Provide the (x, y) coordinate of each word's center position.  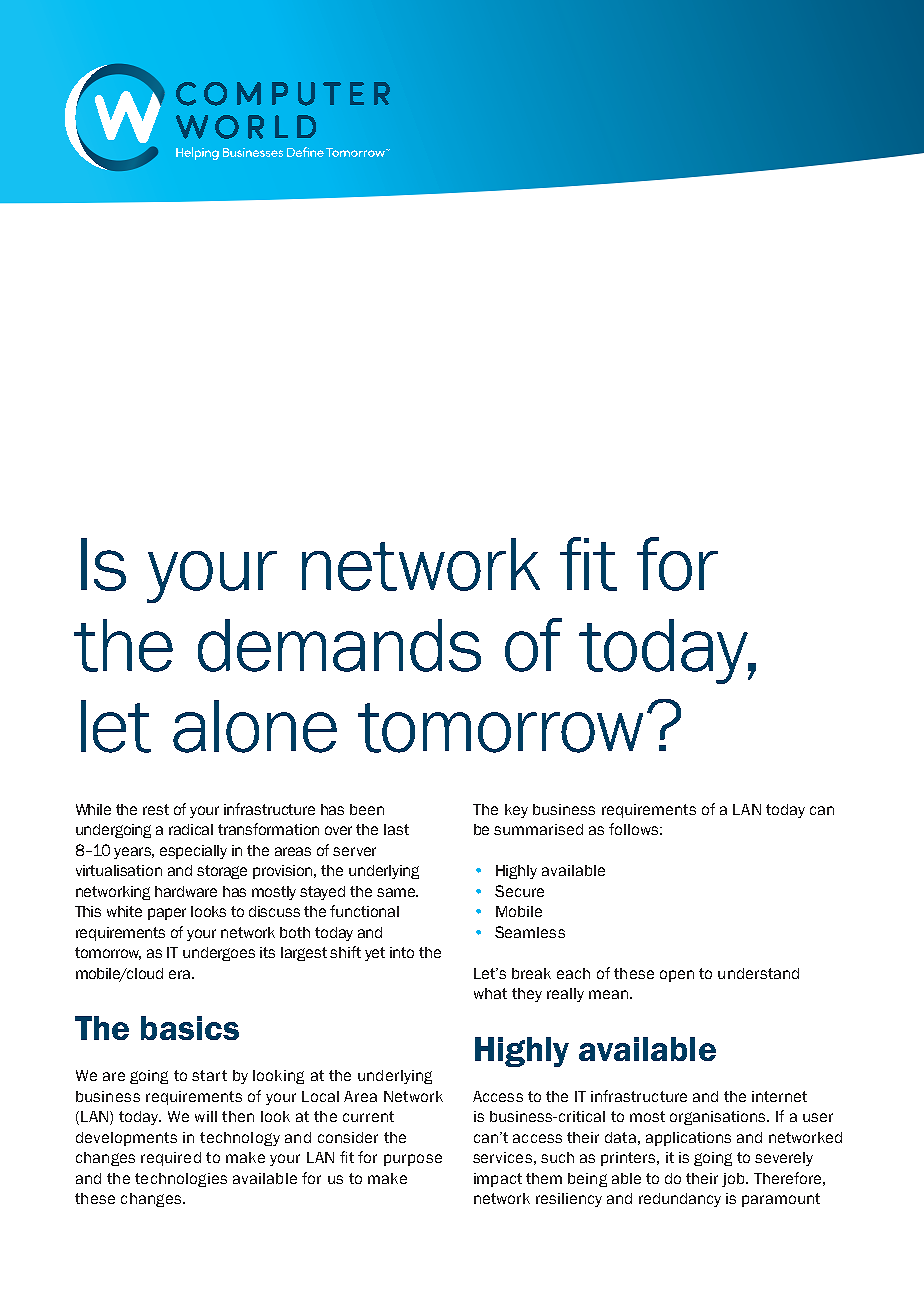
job (734, 1180)
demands (339, 645)
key (516, 811)
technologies (181, 1180)
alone (255, 726)
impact (498, 1180)
